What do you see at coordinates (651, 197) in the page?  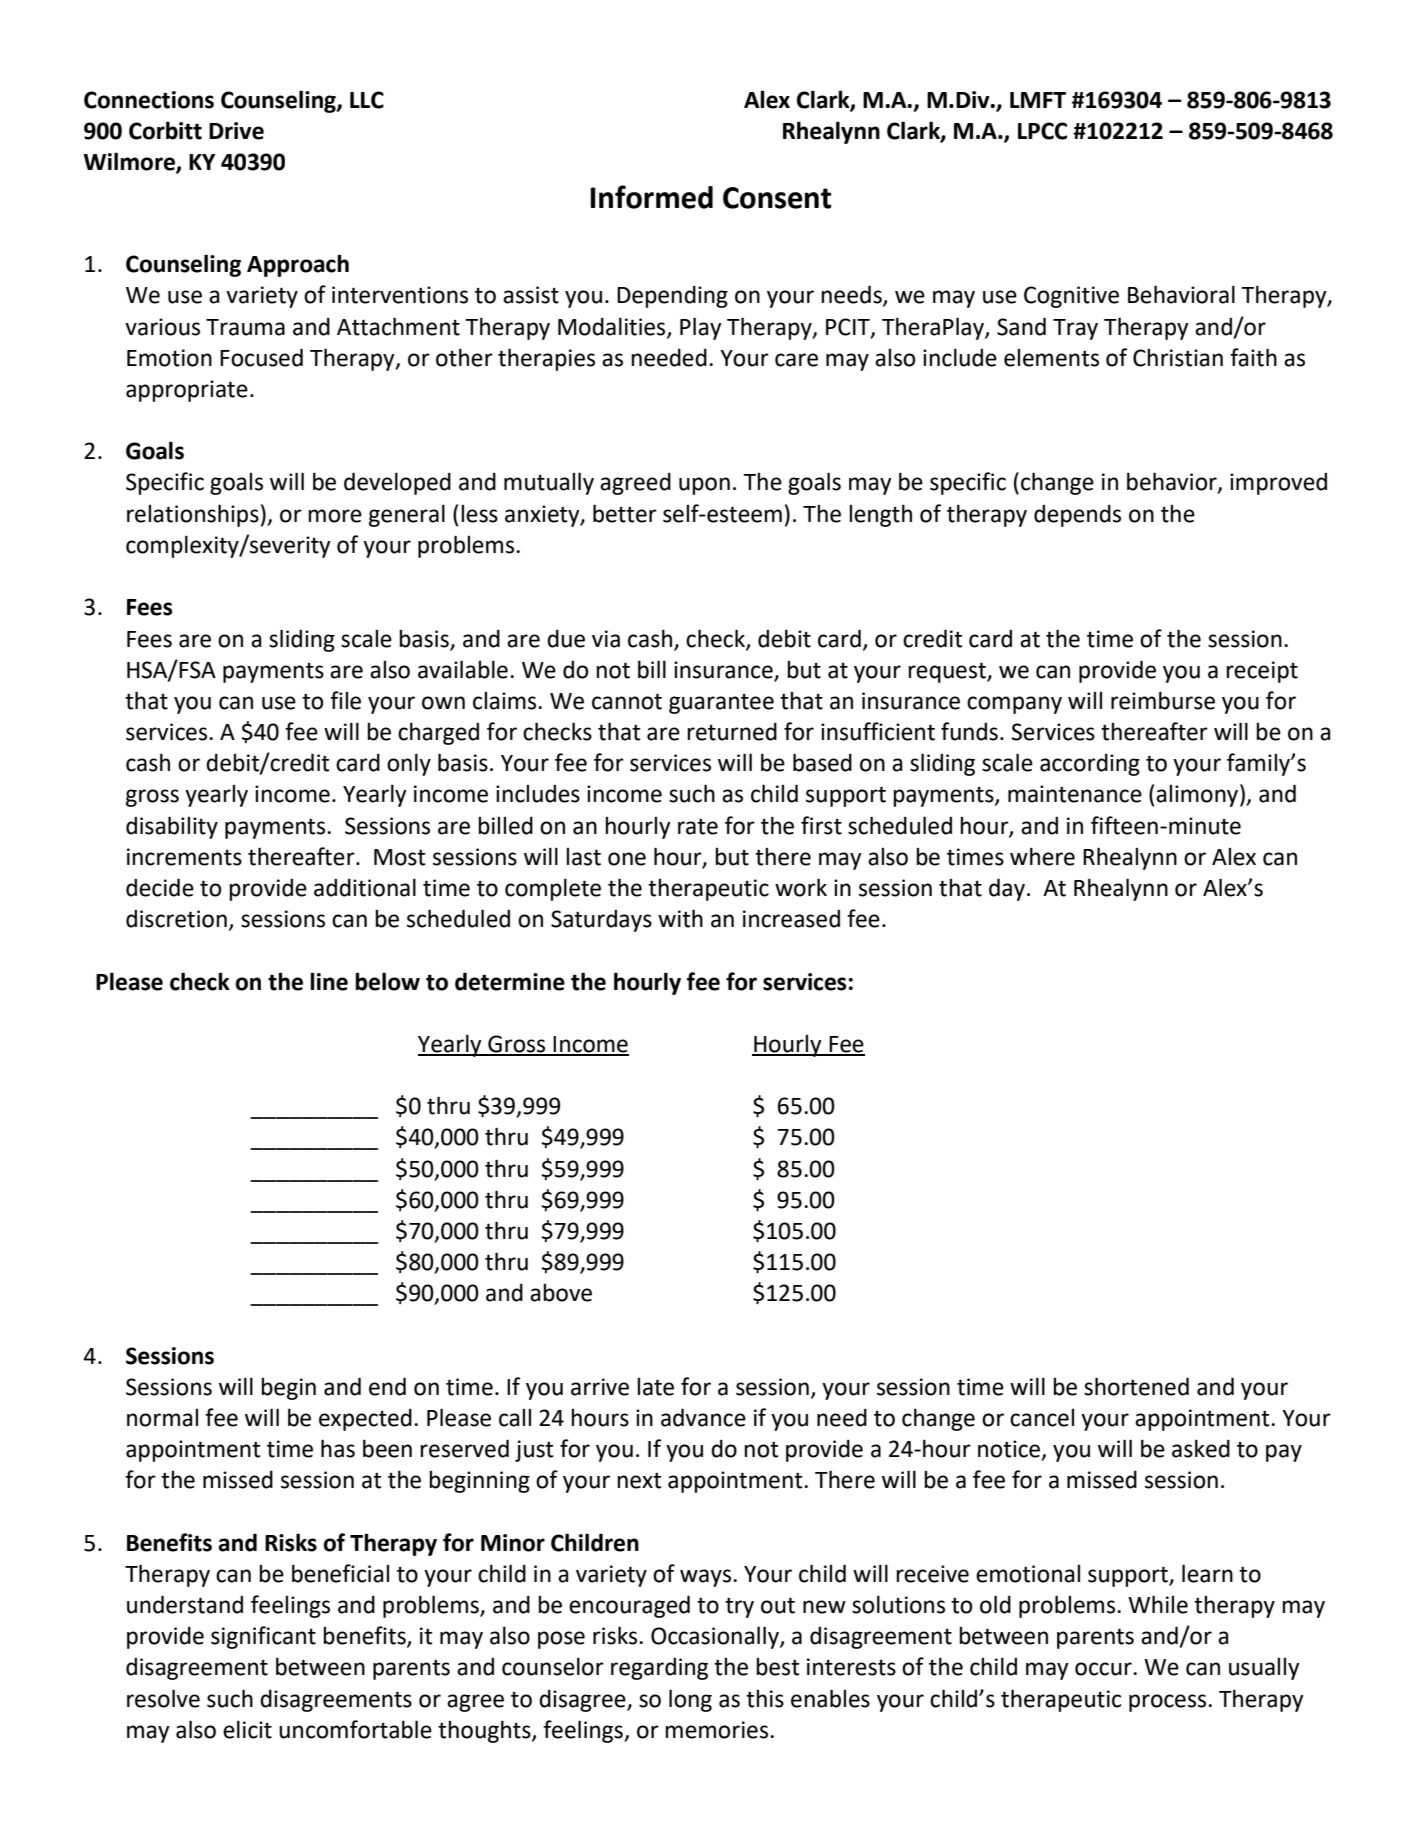 I see `Informed` at bounding box center [651, 197].
